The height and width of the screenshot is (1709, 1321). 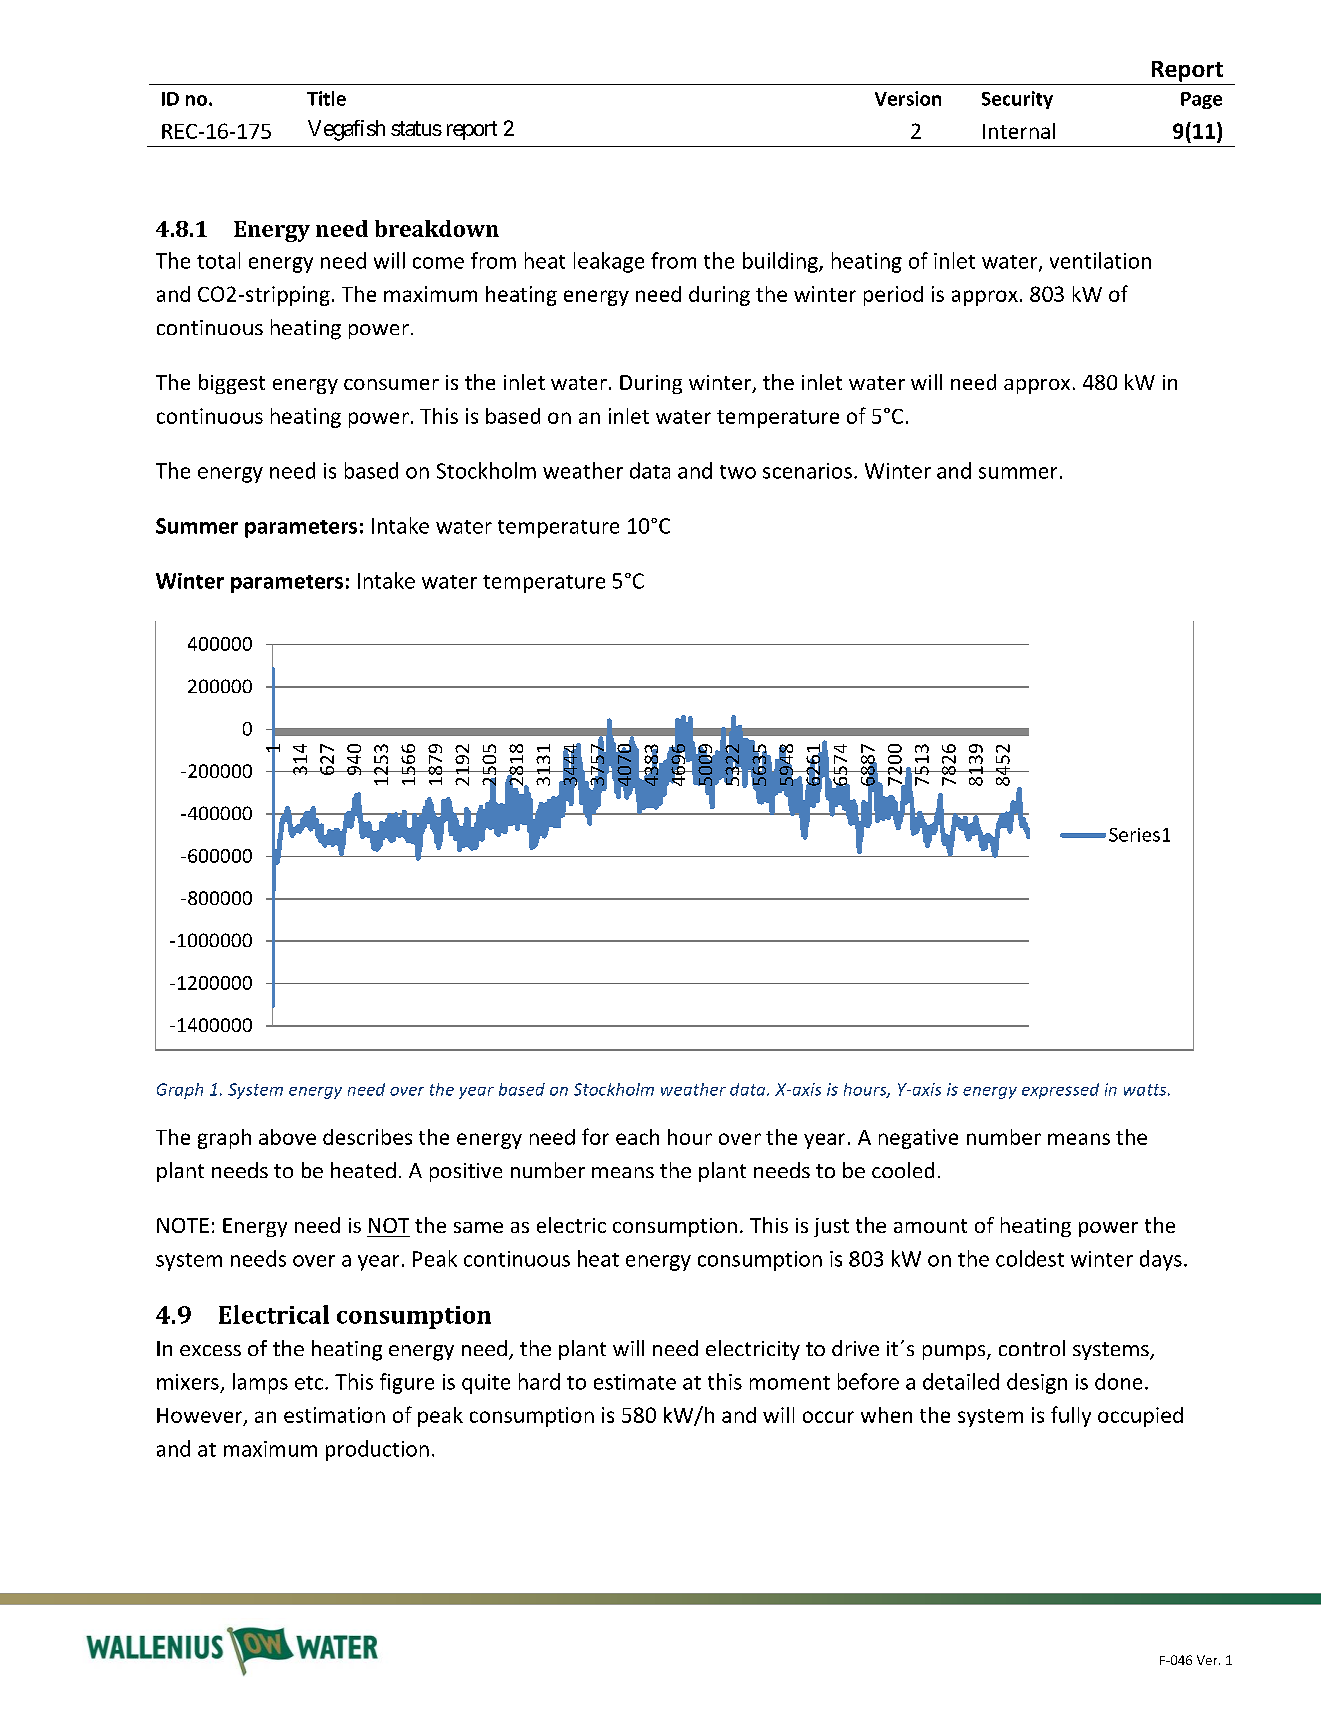 I want to click on leakage, so click(x=609, y=262).
